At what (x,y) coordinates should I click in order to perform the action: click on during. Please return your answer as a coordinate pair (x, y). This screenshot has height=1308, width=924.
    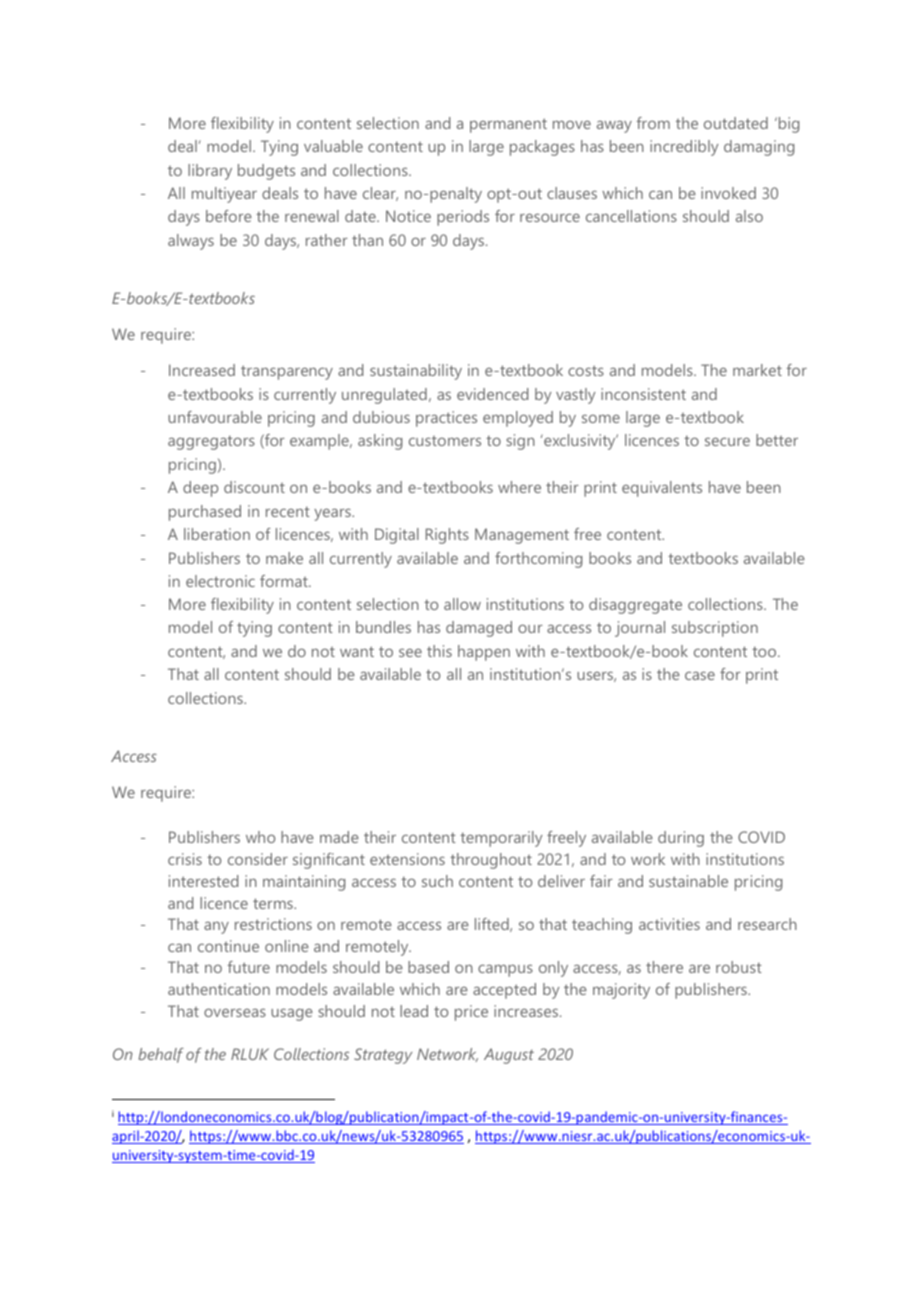
    Looking at the image, I should click on (681, 839).
